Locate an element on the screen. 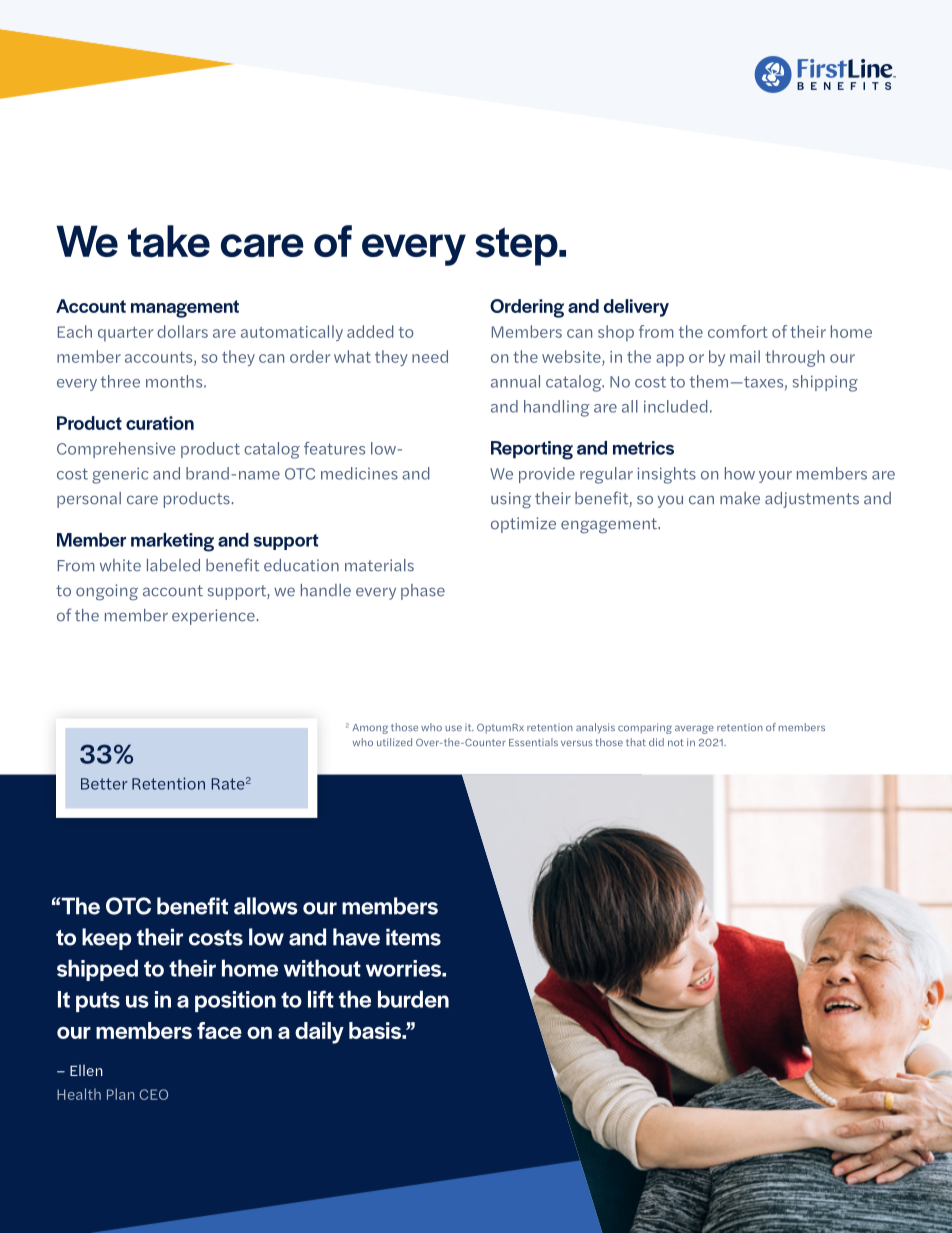 The height and width of the screenshot is (1233, 952). items is located at coordinates (413, 937).
